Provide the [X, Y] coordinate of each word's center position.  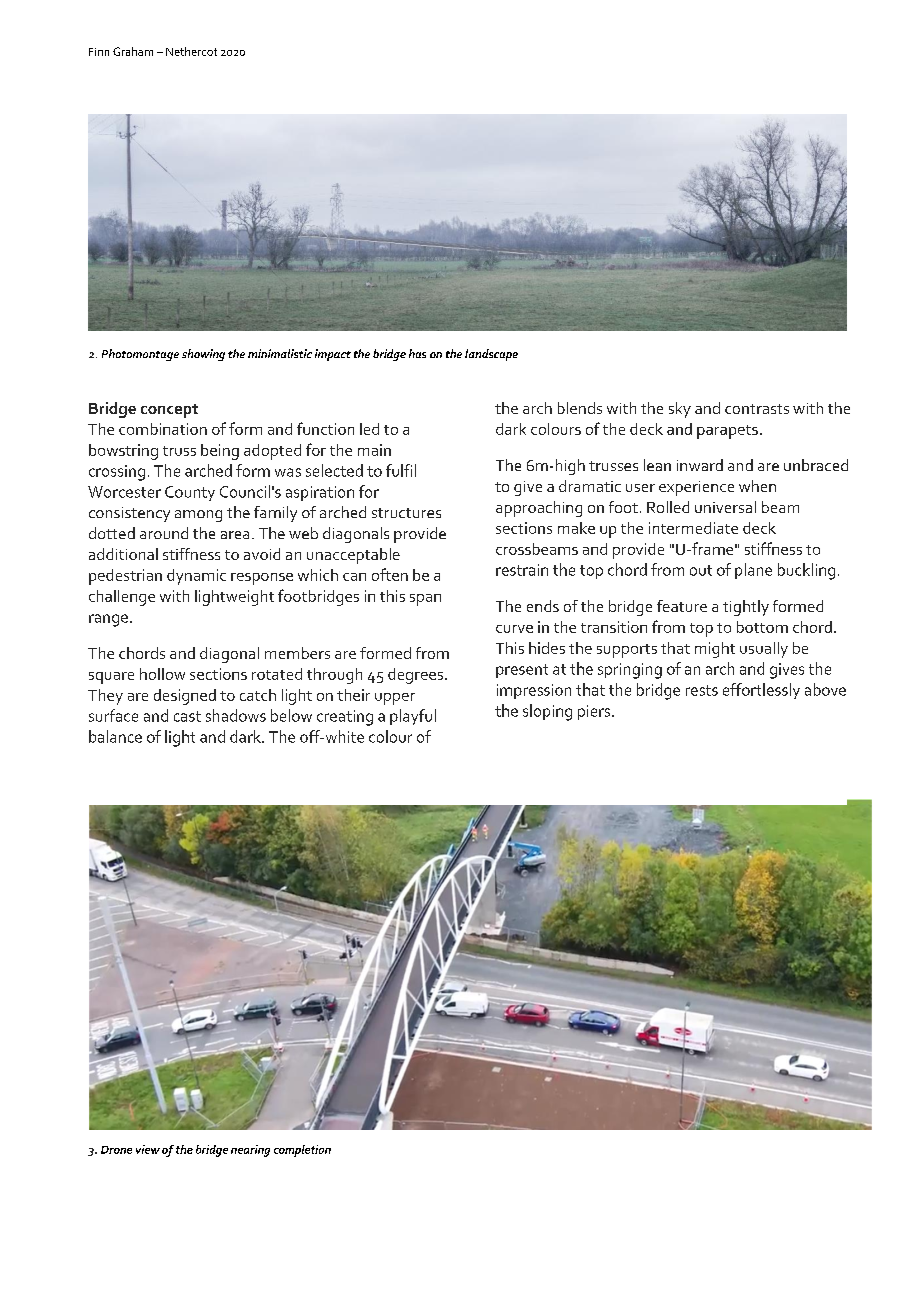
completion [302, 1151]
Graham [133, 51]
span [425, 600]
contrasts [757, 409]
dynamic [196, 577]
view [148, 1149]
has [417, 353]
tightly [746, 608]
